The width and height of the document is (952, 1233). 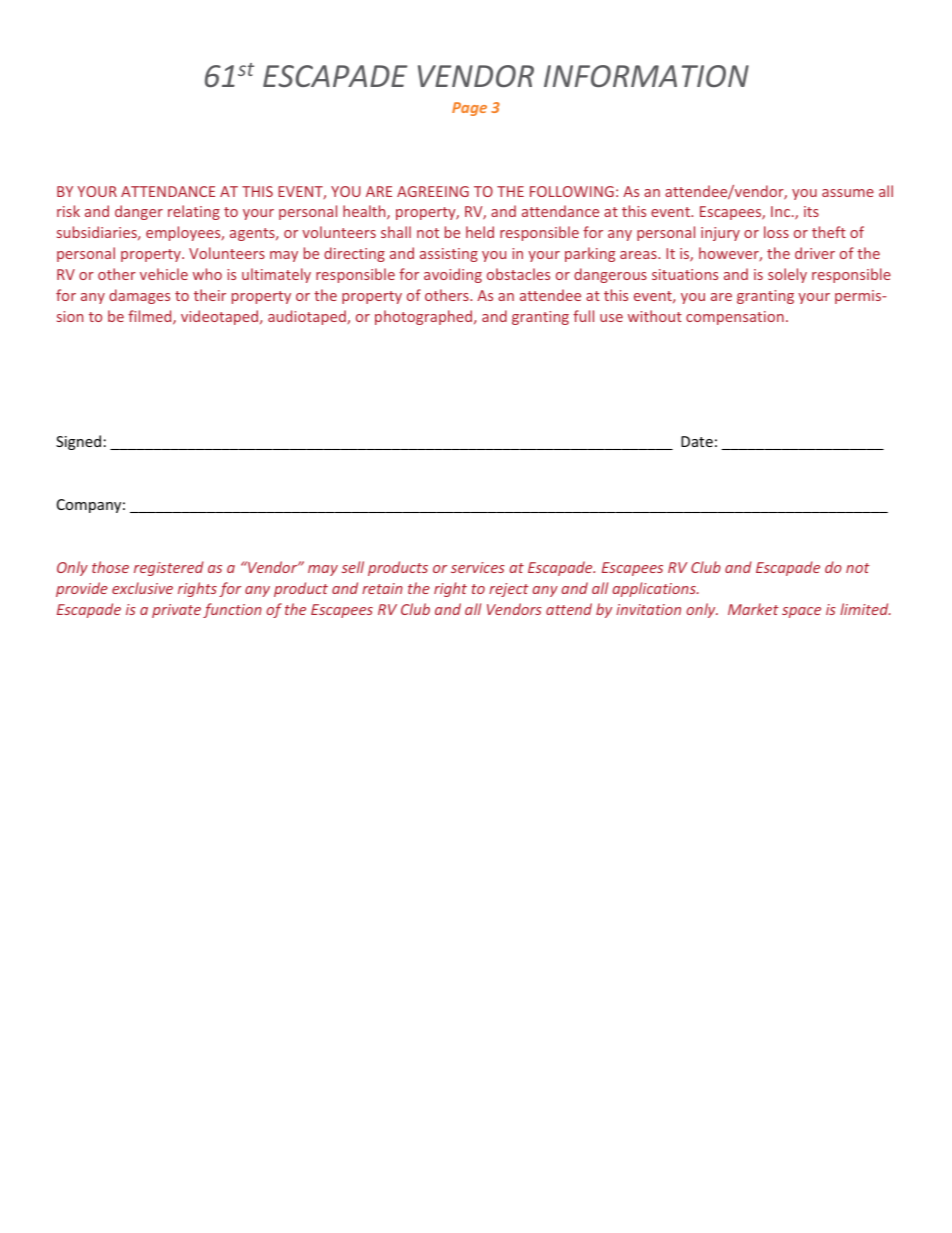 What do you see at coordinates (194, 212) in the document?
I see `relating` at bounding box center [194, 212].
